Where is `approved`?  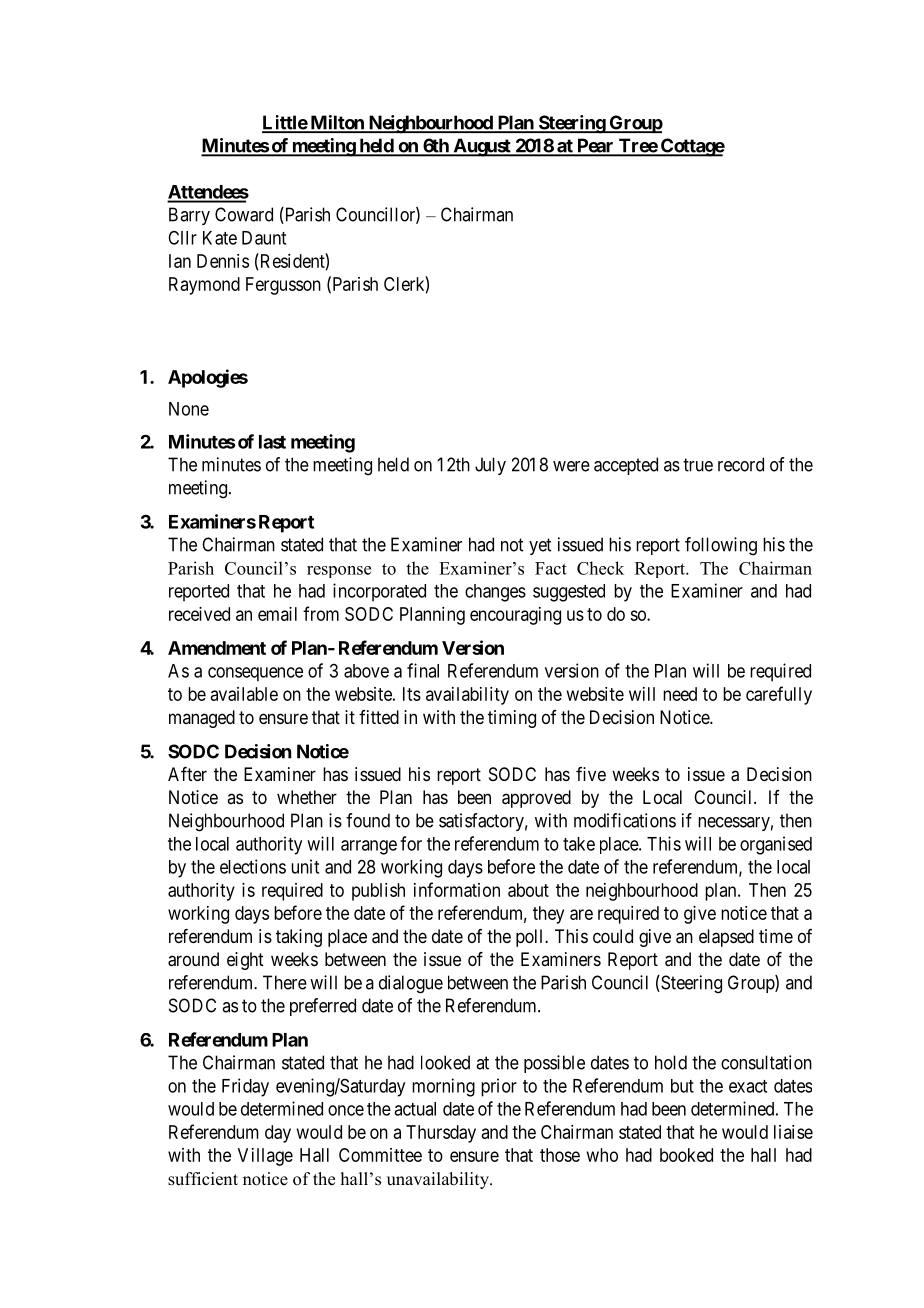 approved is located at coordinates (536, 799).
